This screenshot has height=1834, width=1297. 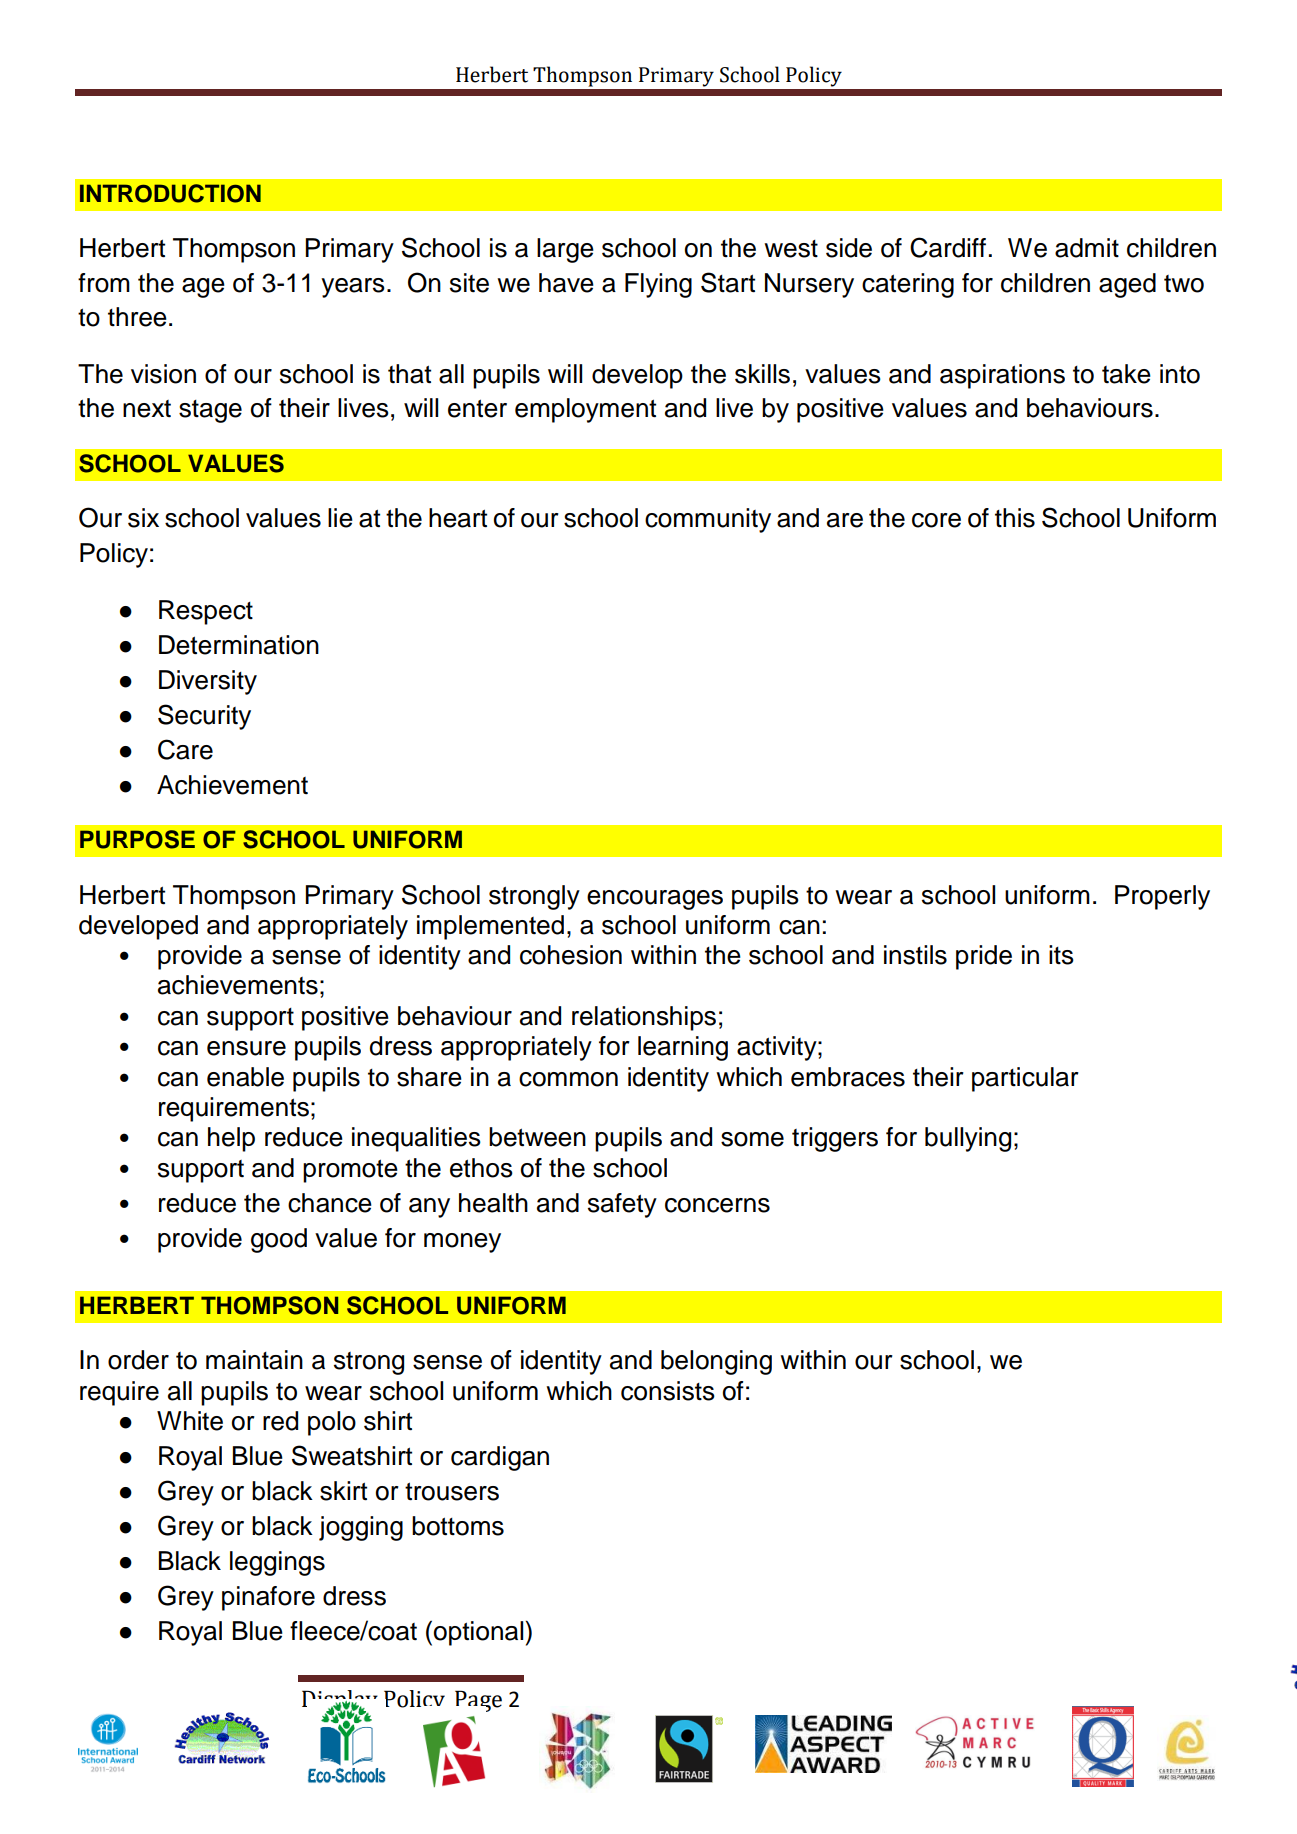 I want to click on optional, so click(x=480, y=1633).
